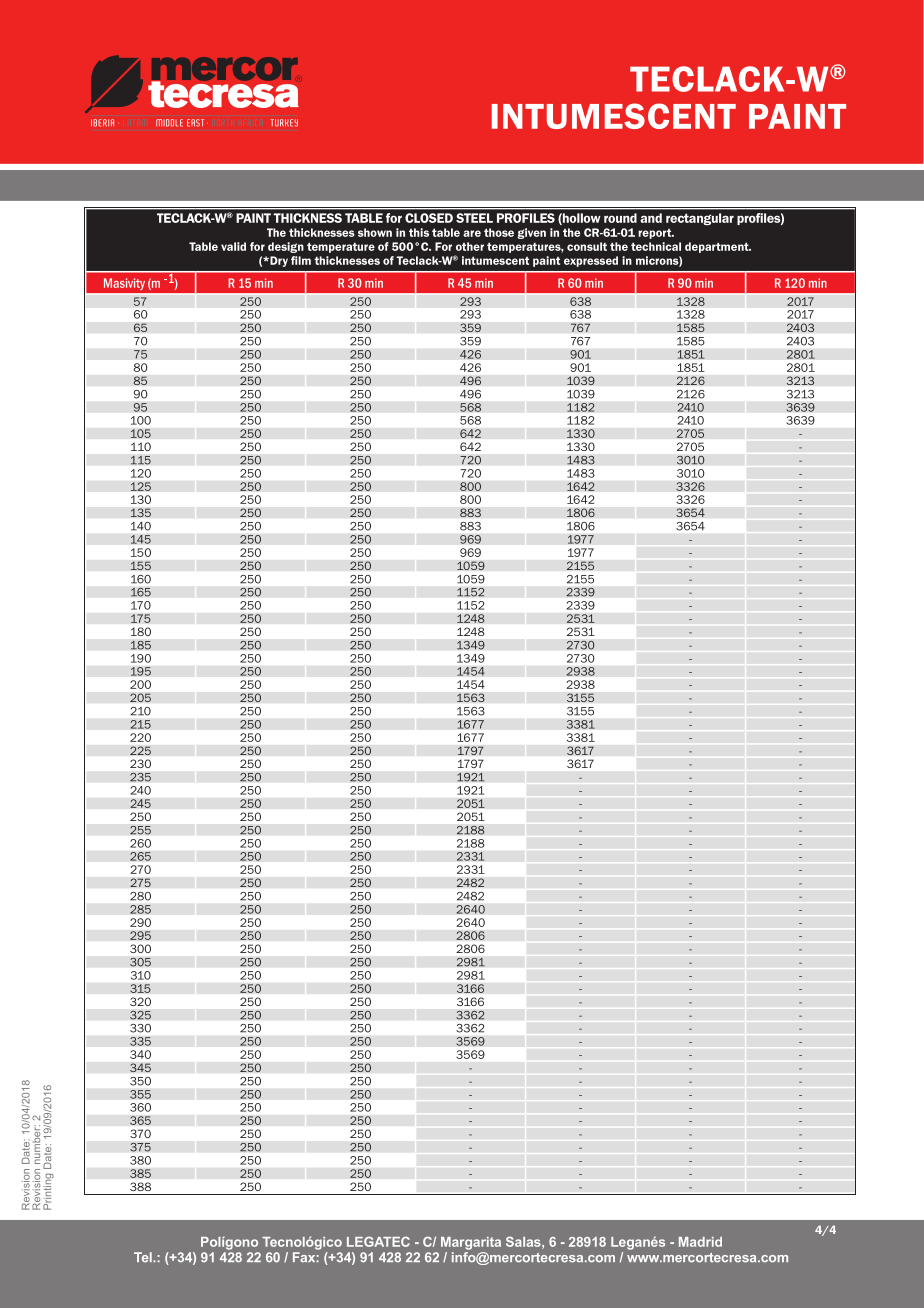 This image has width=924, height=1308. Describe the element at coordinates (144, 1257) in the image. I see `Tel` at that location.
